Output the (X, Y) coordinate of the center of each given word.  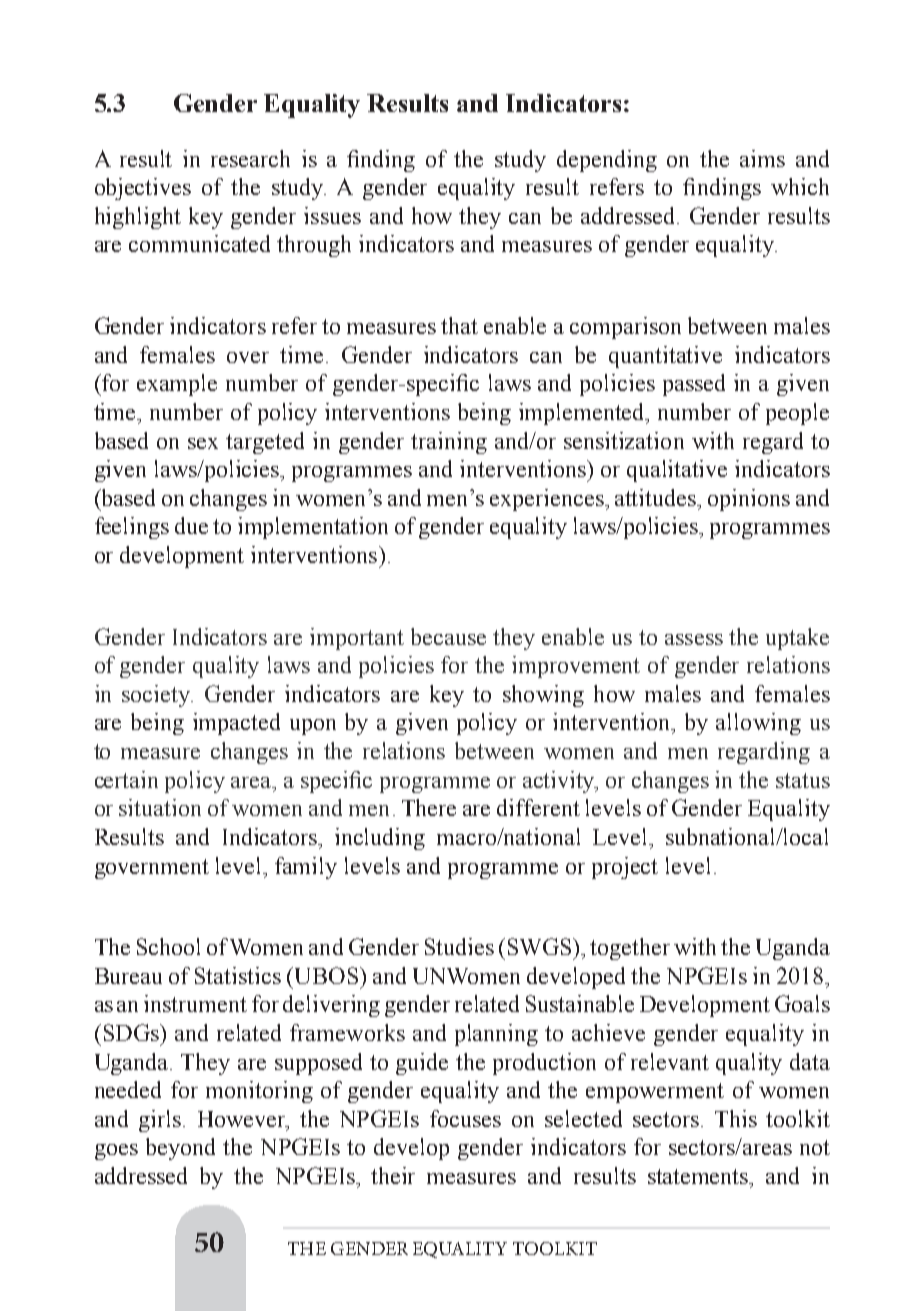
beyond (180, 1149)
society (157, 696)
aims (762, 158)
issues (332, 215)
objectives (143, 189)
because (448, 636)
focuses (465, 1118)
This (736, 1118)
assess (694, 639)
